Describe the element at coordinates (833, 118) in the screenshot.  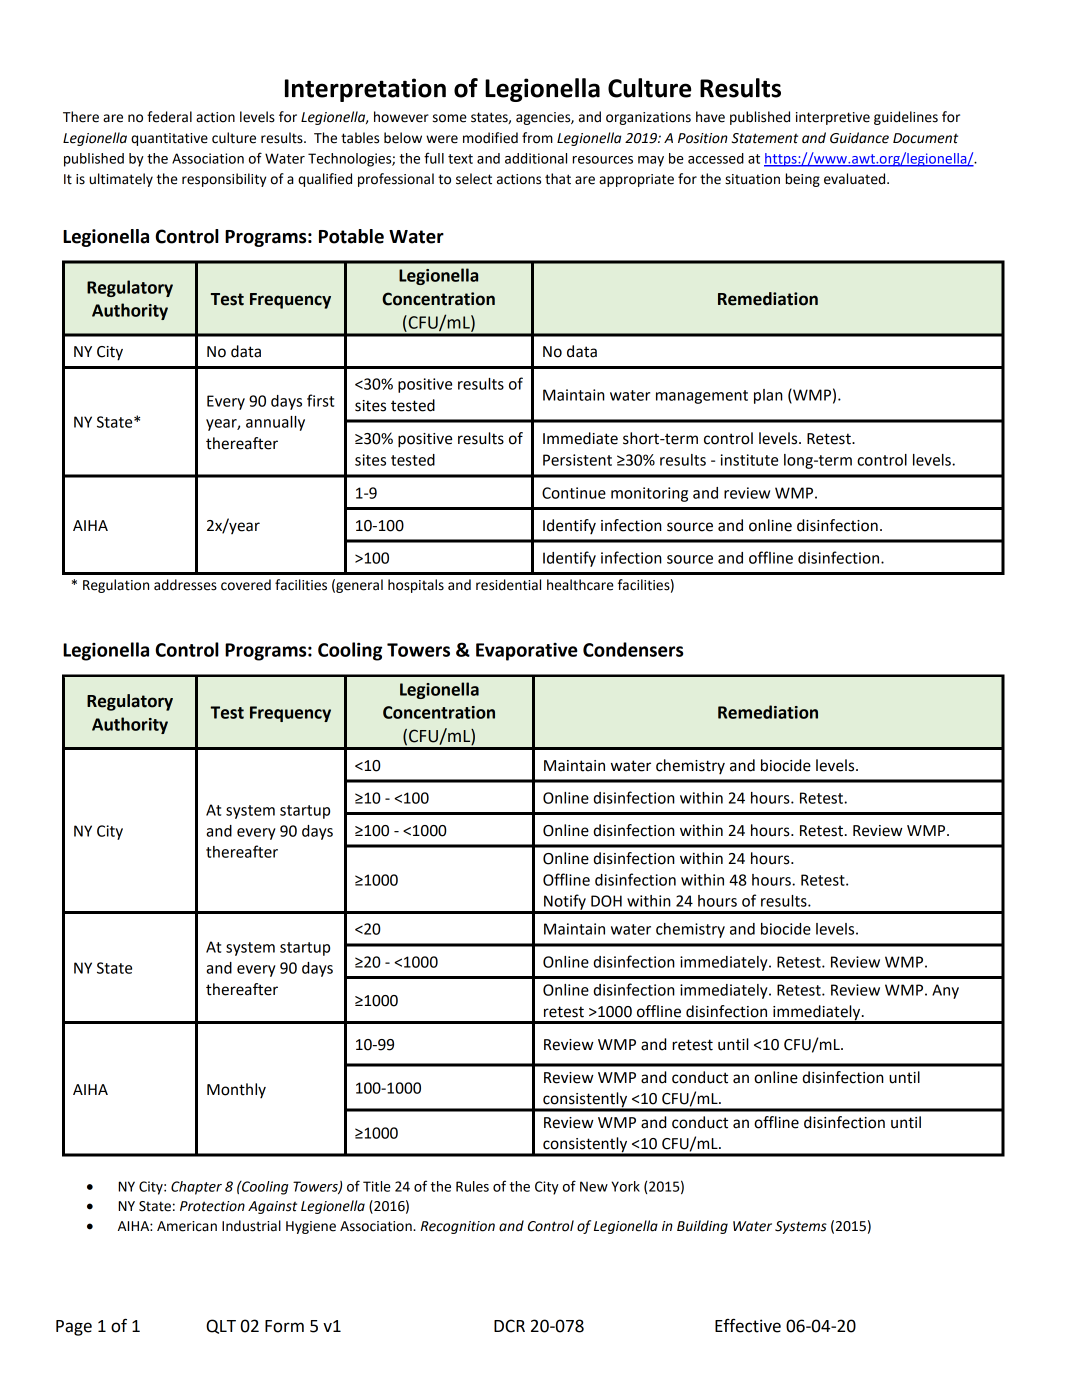
I see `interpretive` at that location.
